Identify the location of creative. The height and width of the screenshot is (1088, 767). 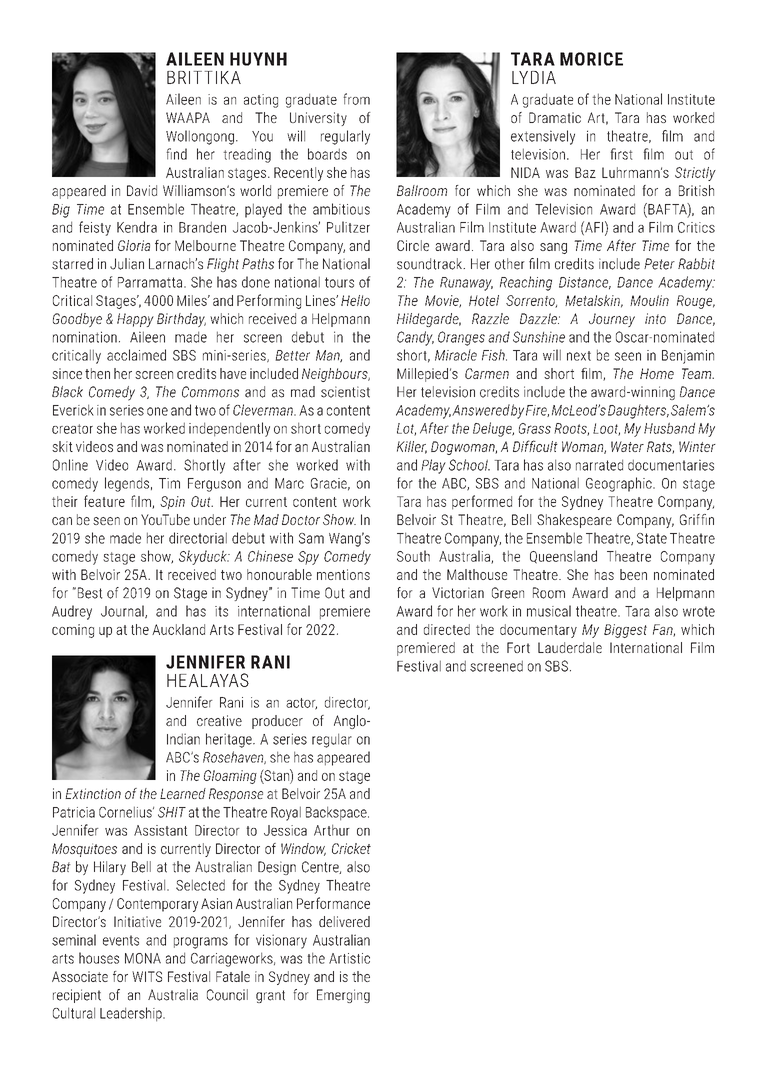
(219, 720).
